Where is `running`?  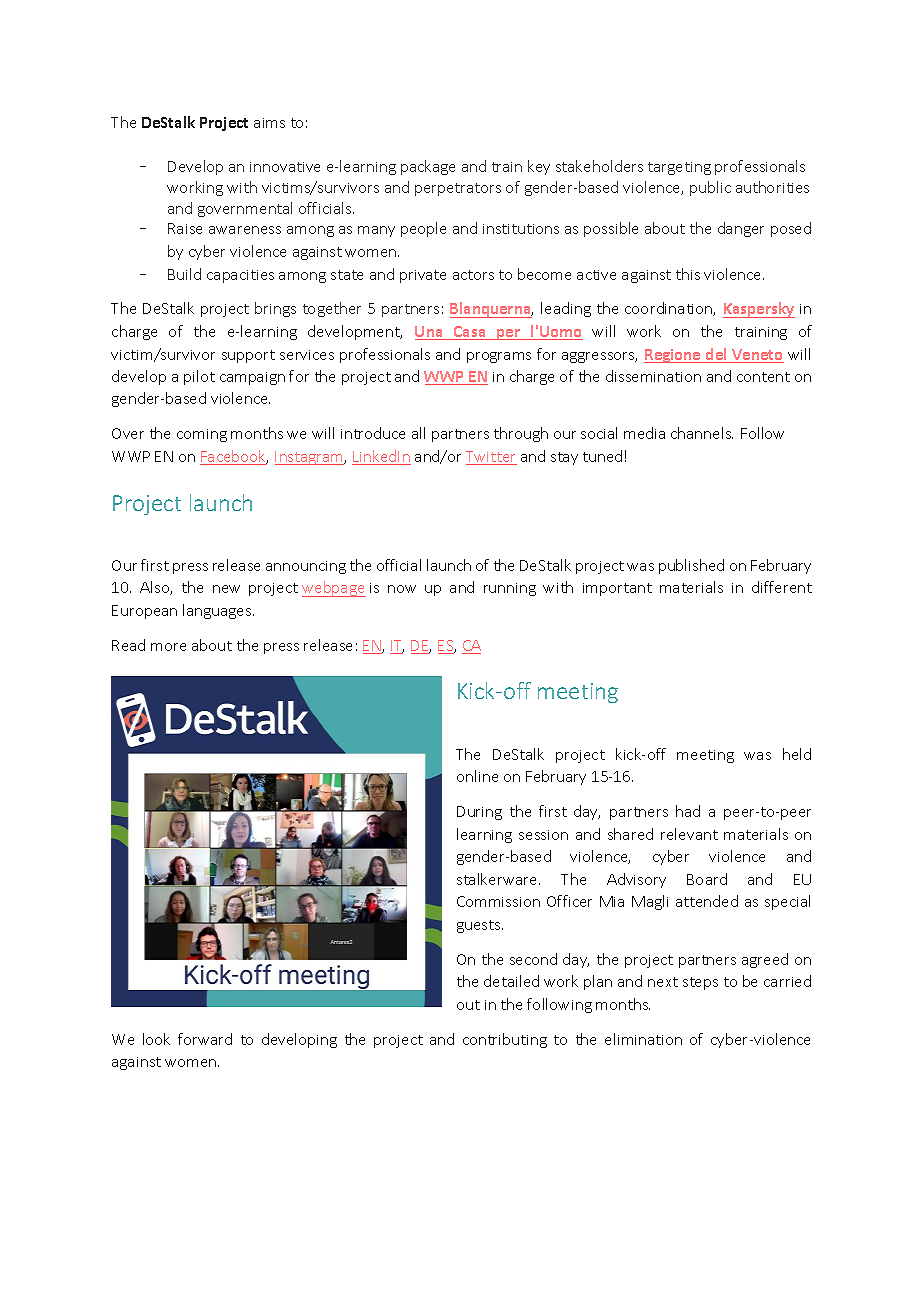
running is located at coordinates (510, 589).
